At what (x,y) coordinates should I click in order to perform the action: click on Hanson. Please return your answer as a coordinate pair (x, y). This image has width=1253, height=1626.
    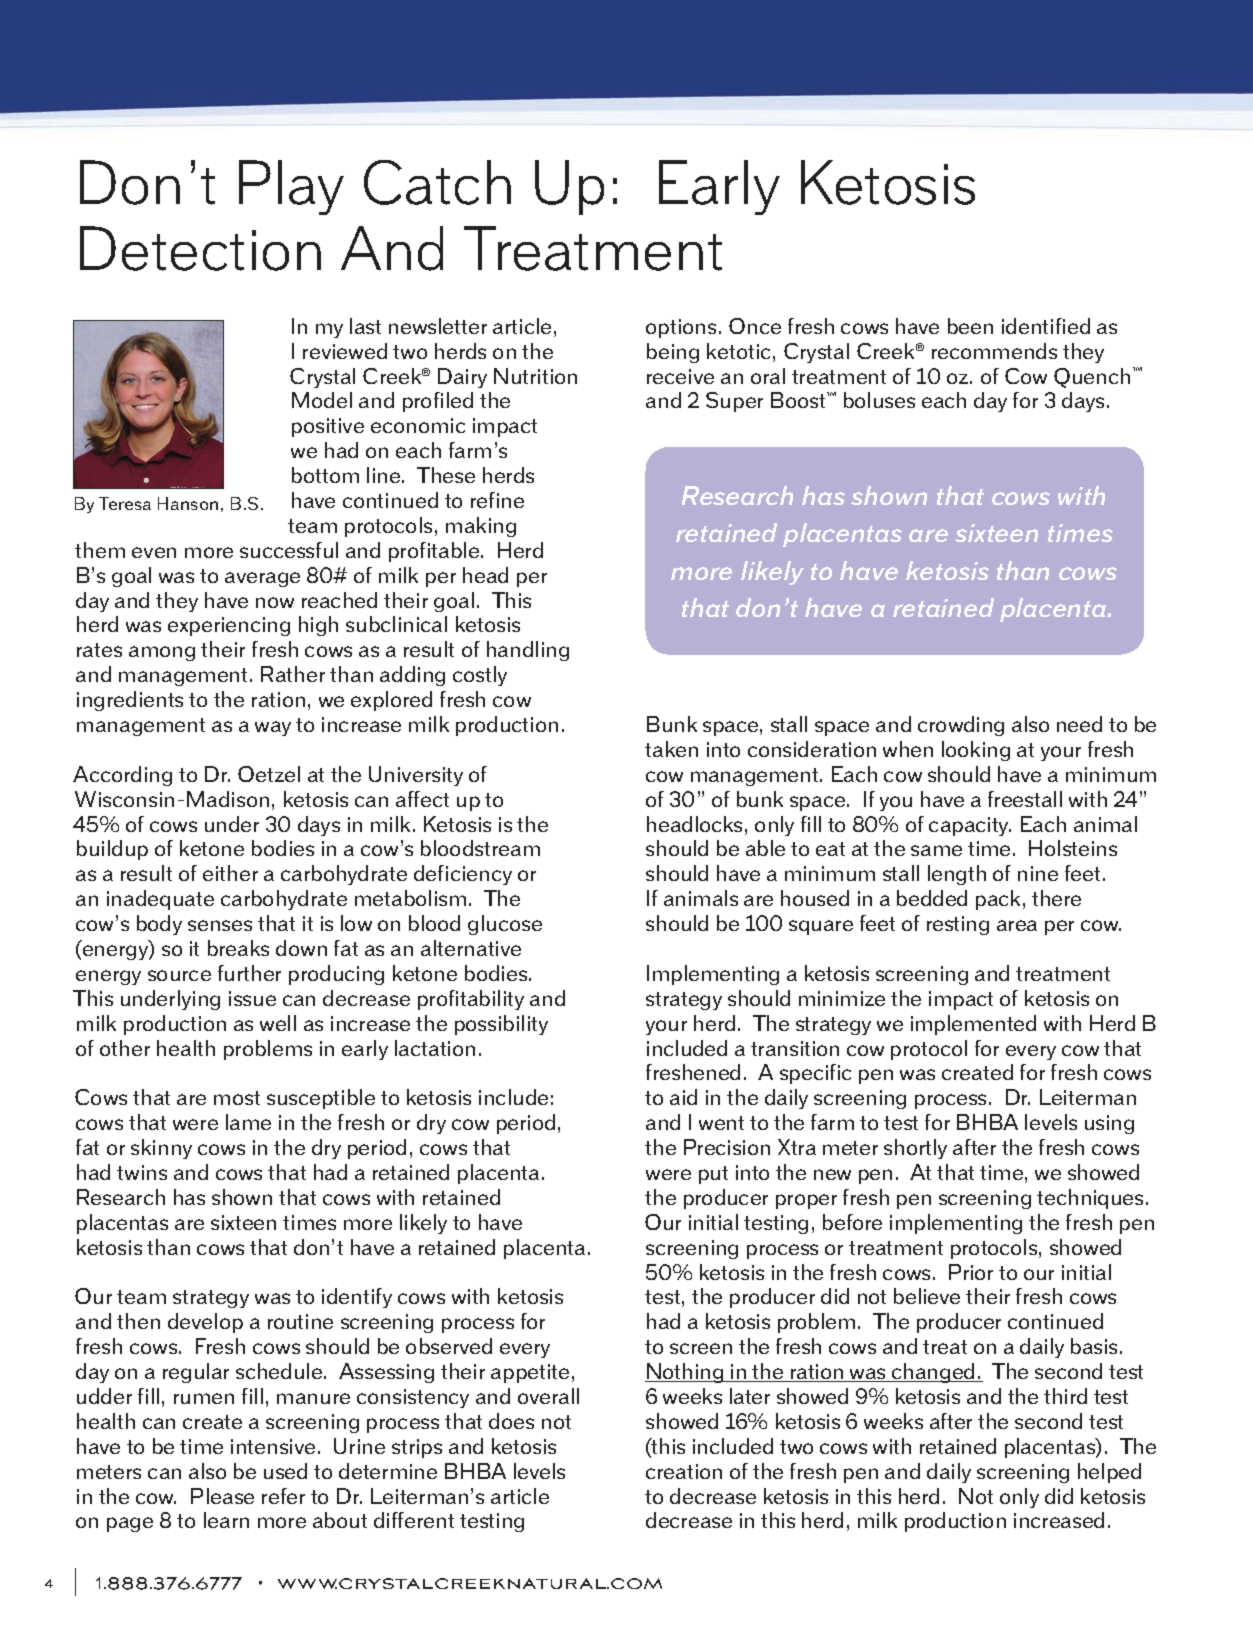
    Looking at the image, I should click on (188, 503).
